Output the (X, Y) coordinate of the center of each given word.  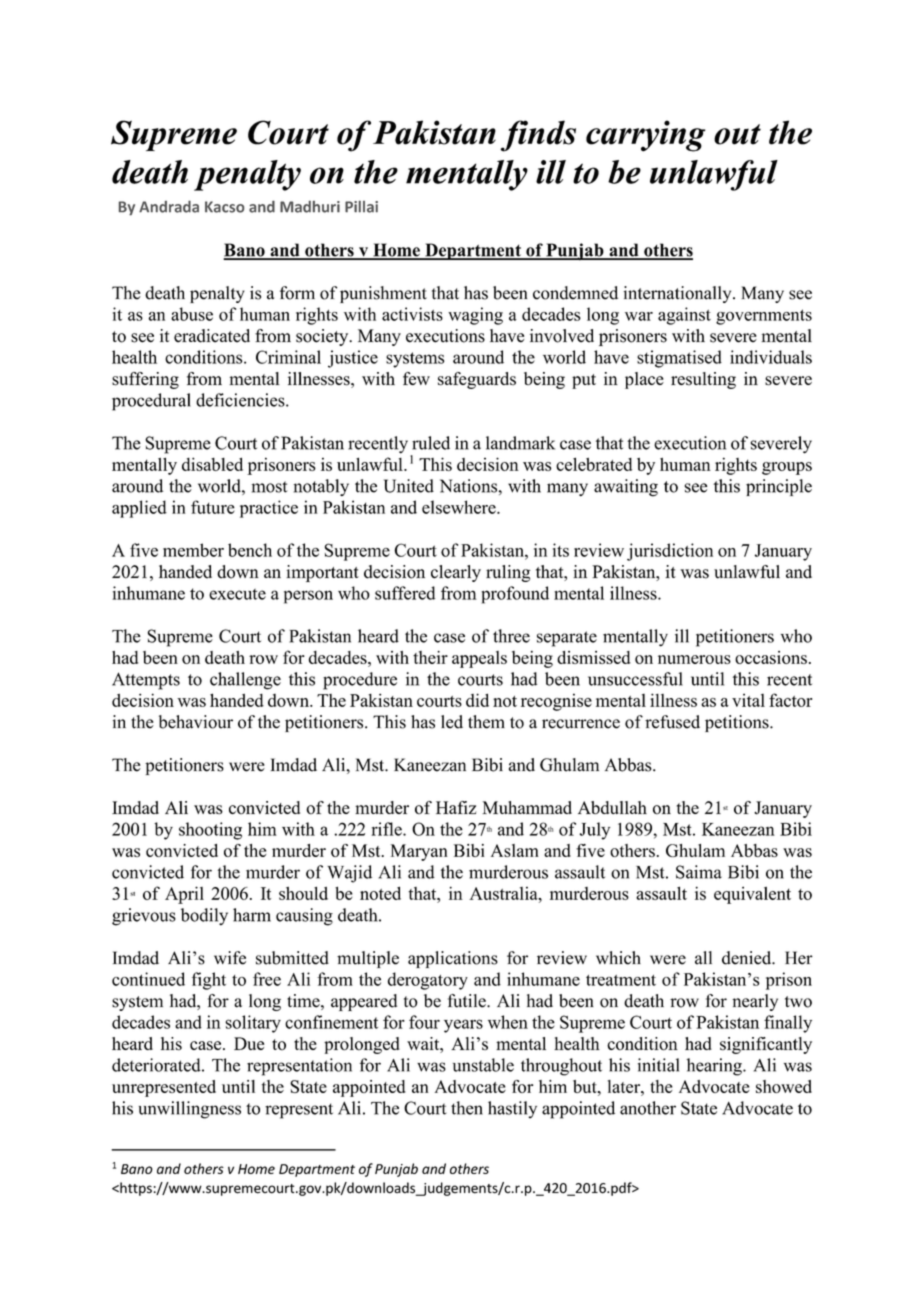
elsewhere (460, 507)
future (213, 507)
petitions (738, 723)
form (297, 293)
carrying (645, 136)
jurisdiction (670, 552)
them (486, 722)
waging (475, 316)
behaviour (196, 722)
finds (538, 136)
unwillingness (190, 1110)
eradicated (212, 336)
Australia (504, 893)
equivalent (752, 895)
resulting (703, 380)
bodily (204, 917)
